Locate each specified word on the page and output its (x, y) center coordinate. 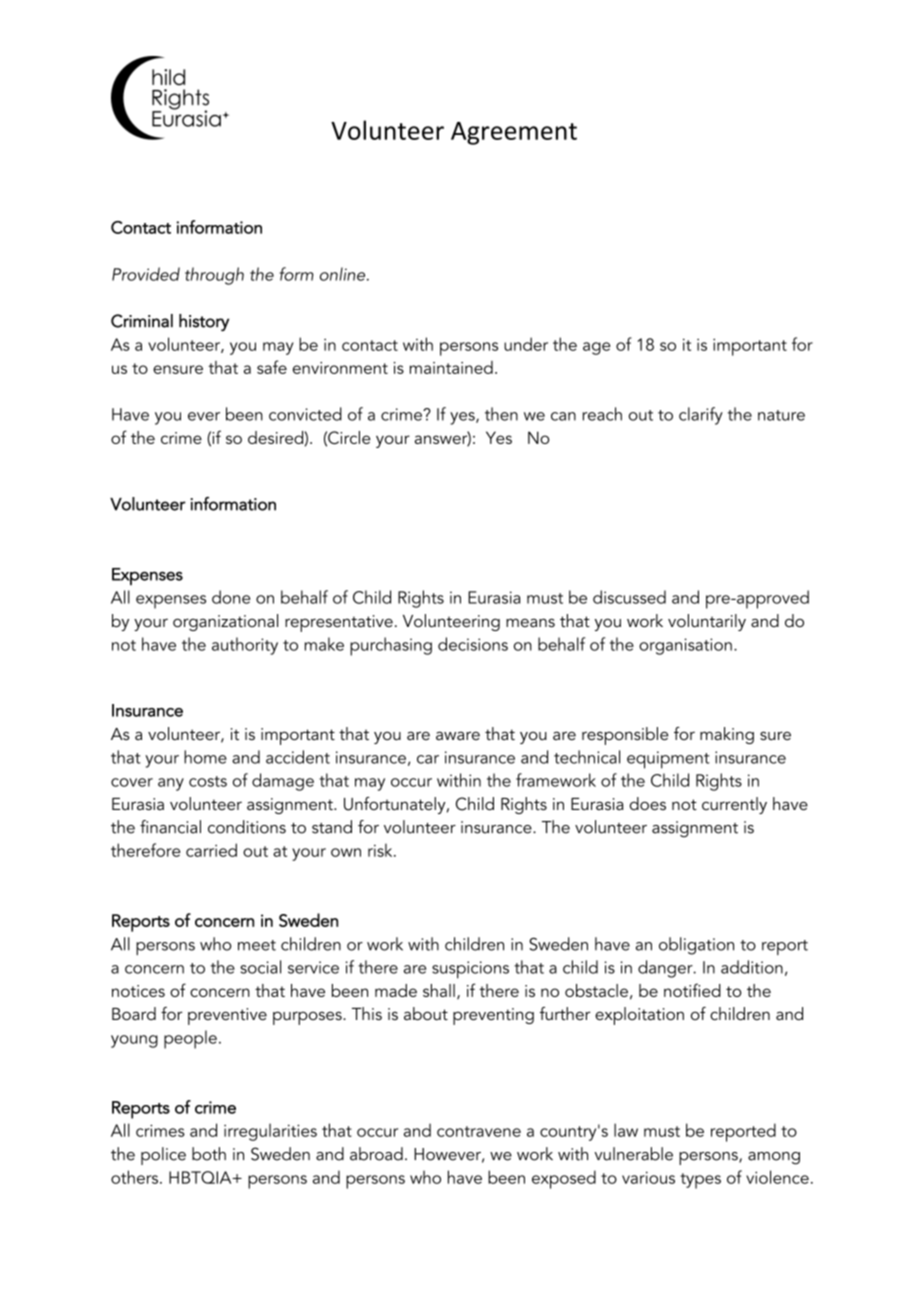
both (209, 1154)
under (526, 344)
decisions (473, 644)
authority (245, 646)
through (214, 276)
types (700, 1181)
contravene (479, 1131)
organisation (685, 646)
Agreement (514, 133)
